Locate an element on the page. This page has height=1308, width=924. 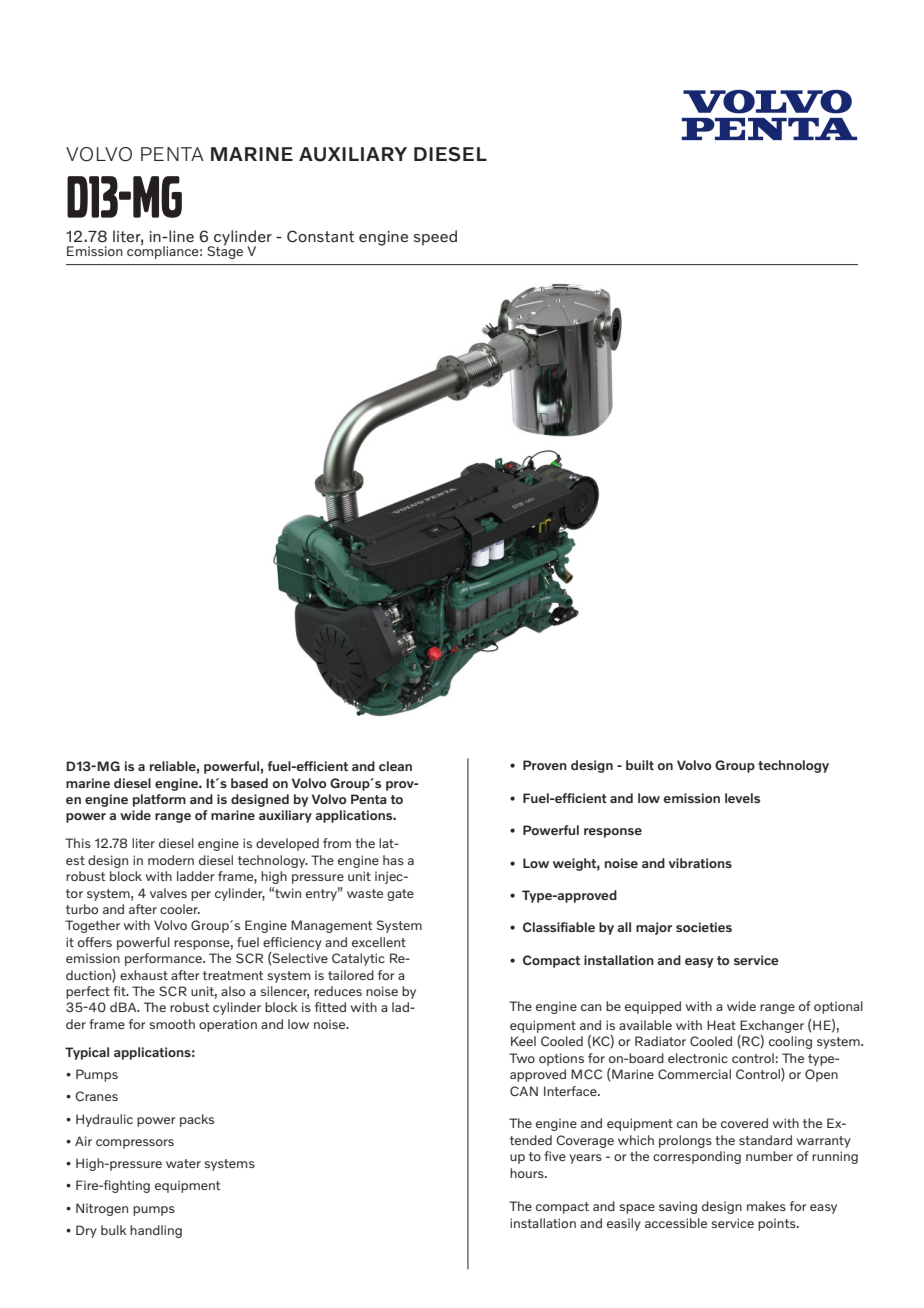
levels is located at coordinates (742, 798).
